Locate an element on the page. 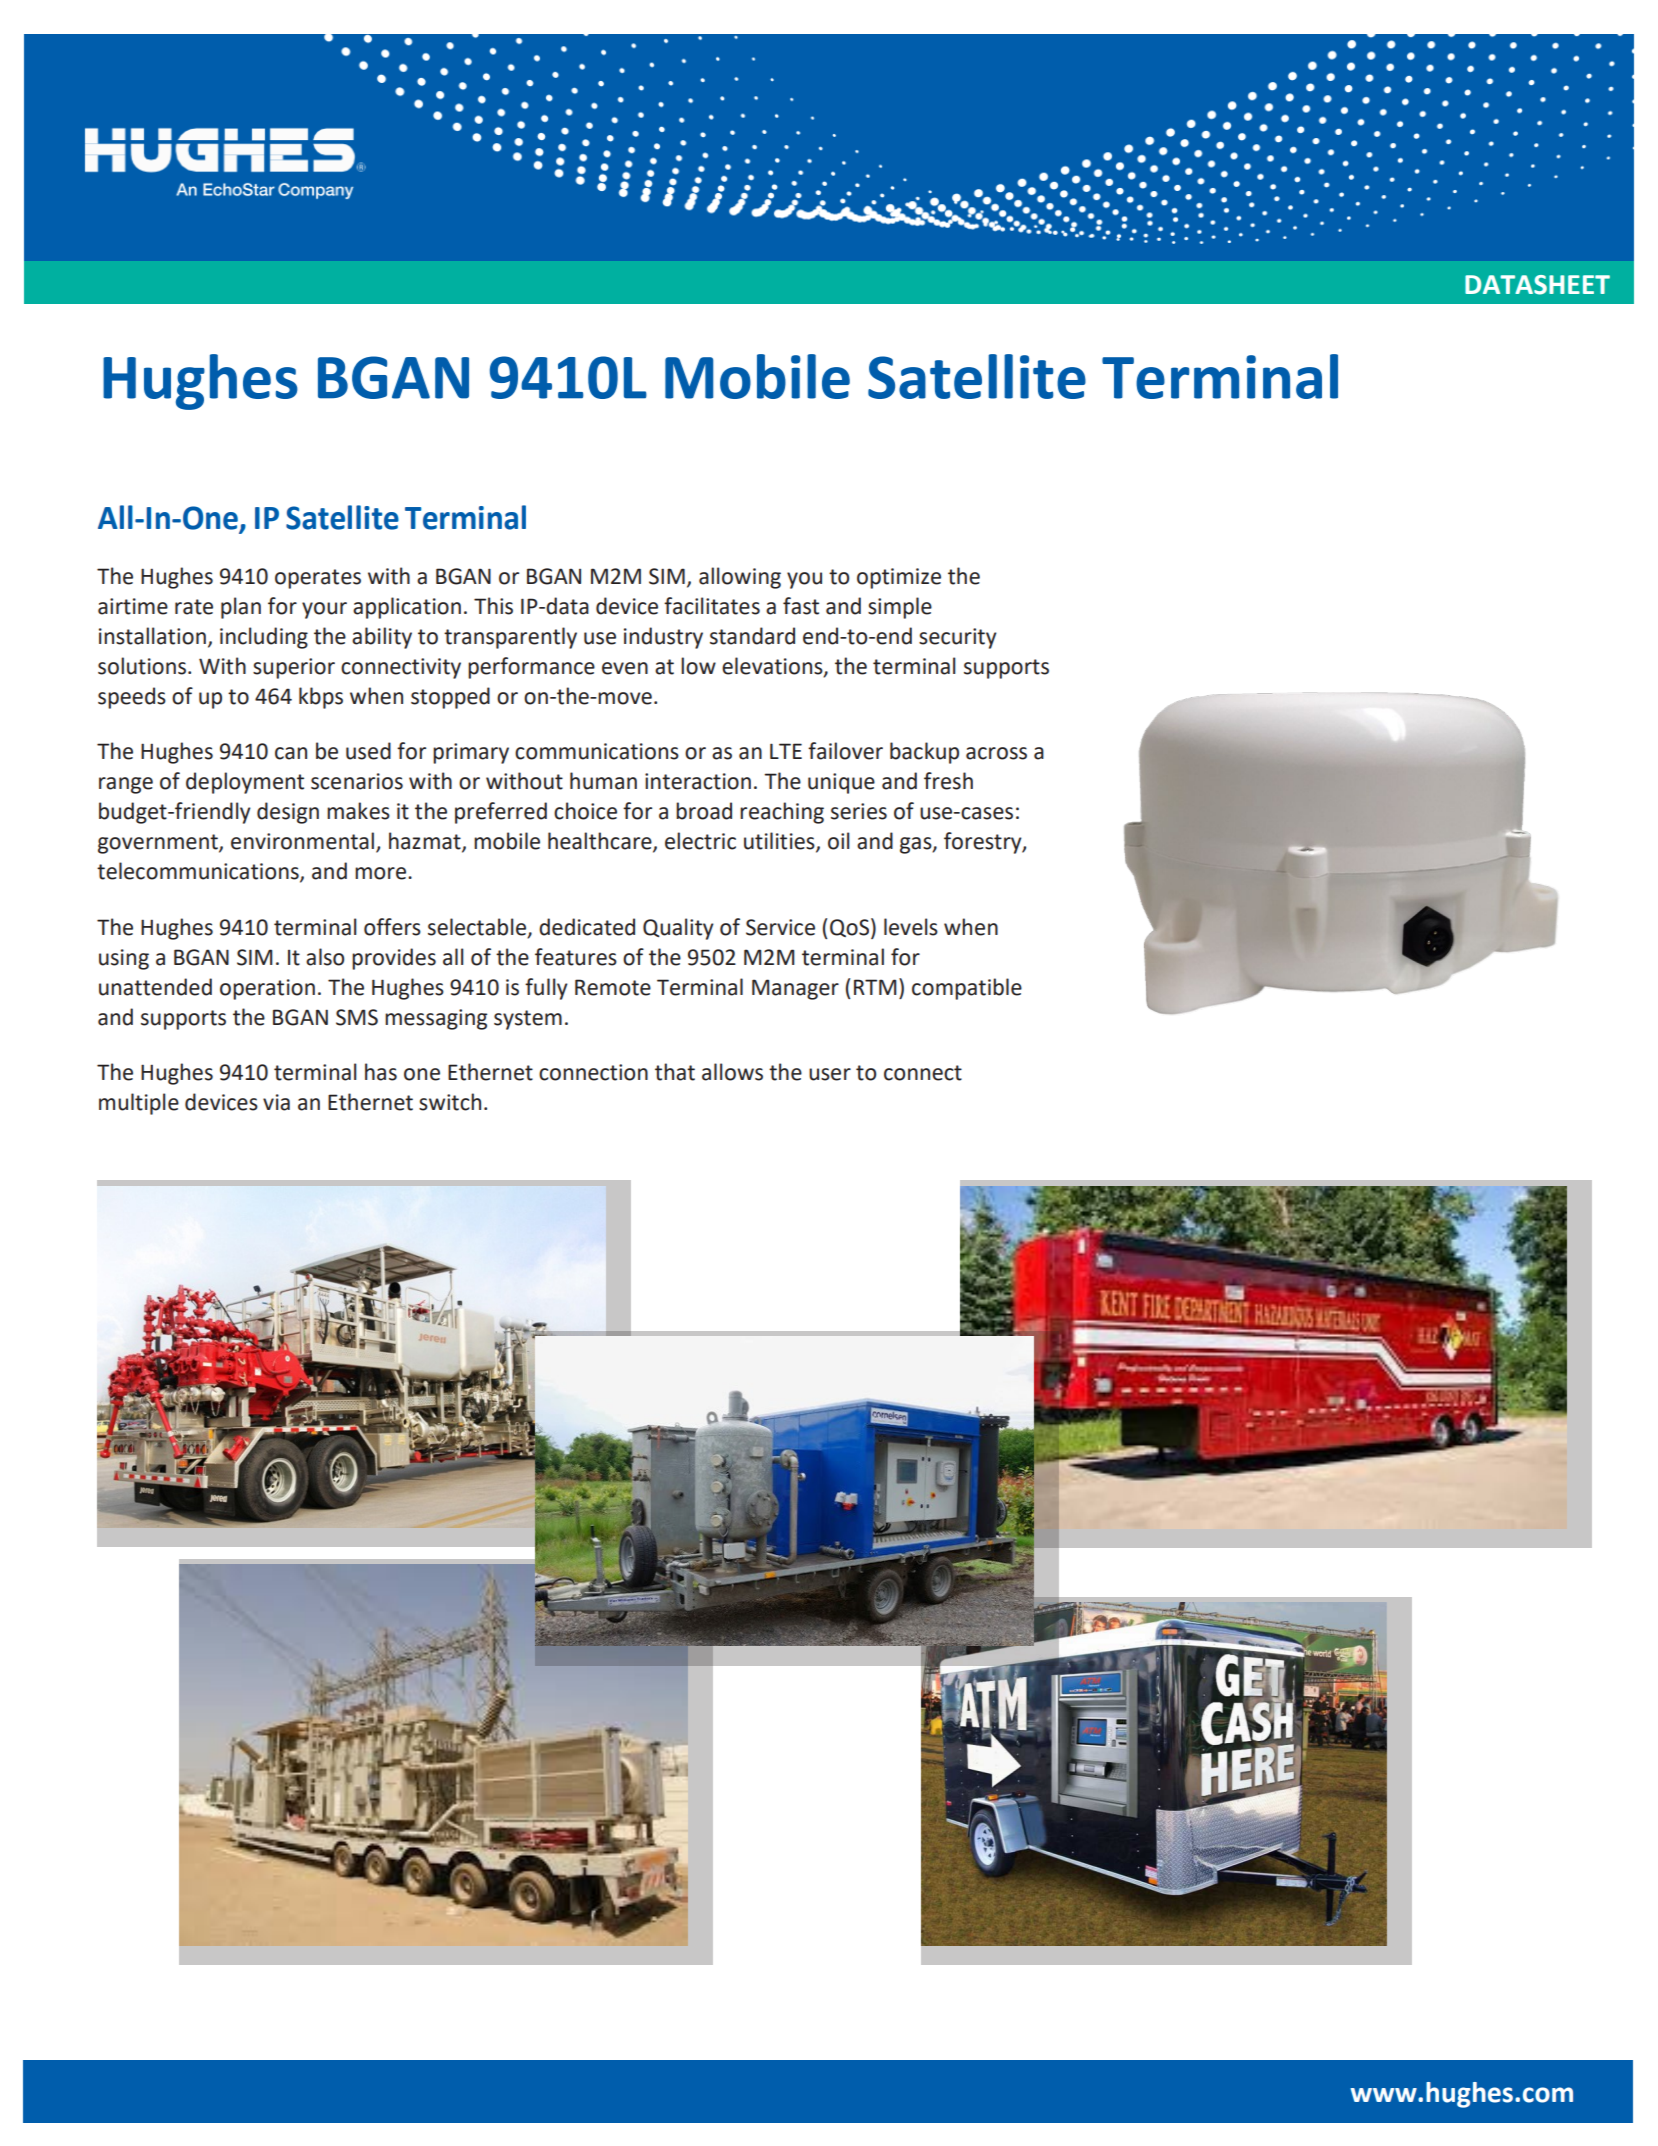  human is located at coordinates (603, 781).
